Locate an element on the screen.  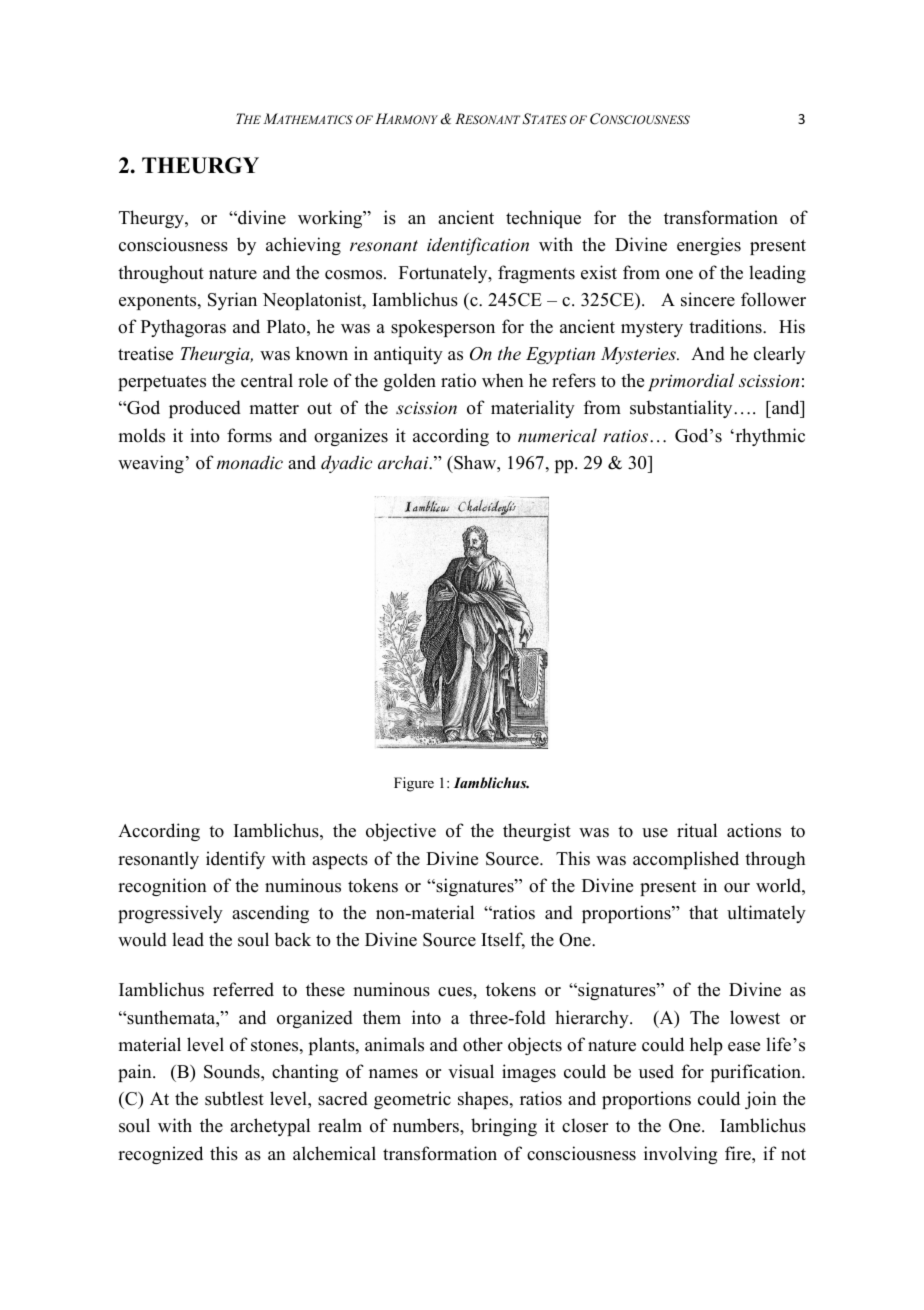
monadic is located at coordinates (250, 462).
